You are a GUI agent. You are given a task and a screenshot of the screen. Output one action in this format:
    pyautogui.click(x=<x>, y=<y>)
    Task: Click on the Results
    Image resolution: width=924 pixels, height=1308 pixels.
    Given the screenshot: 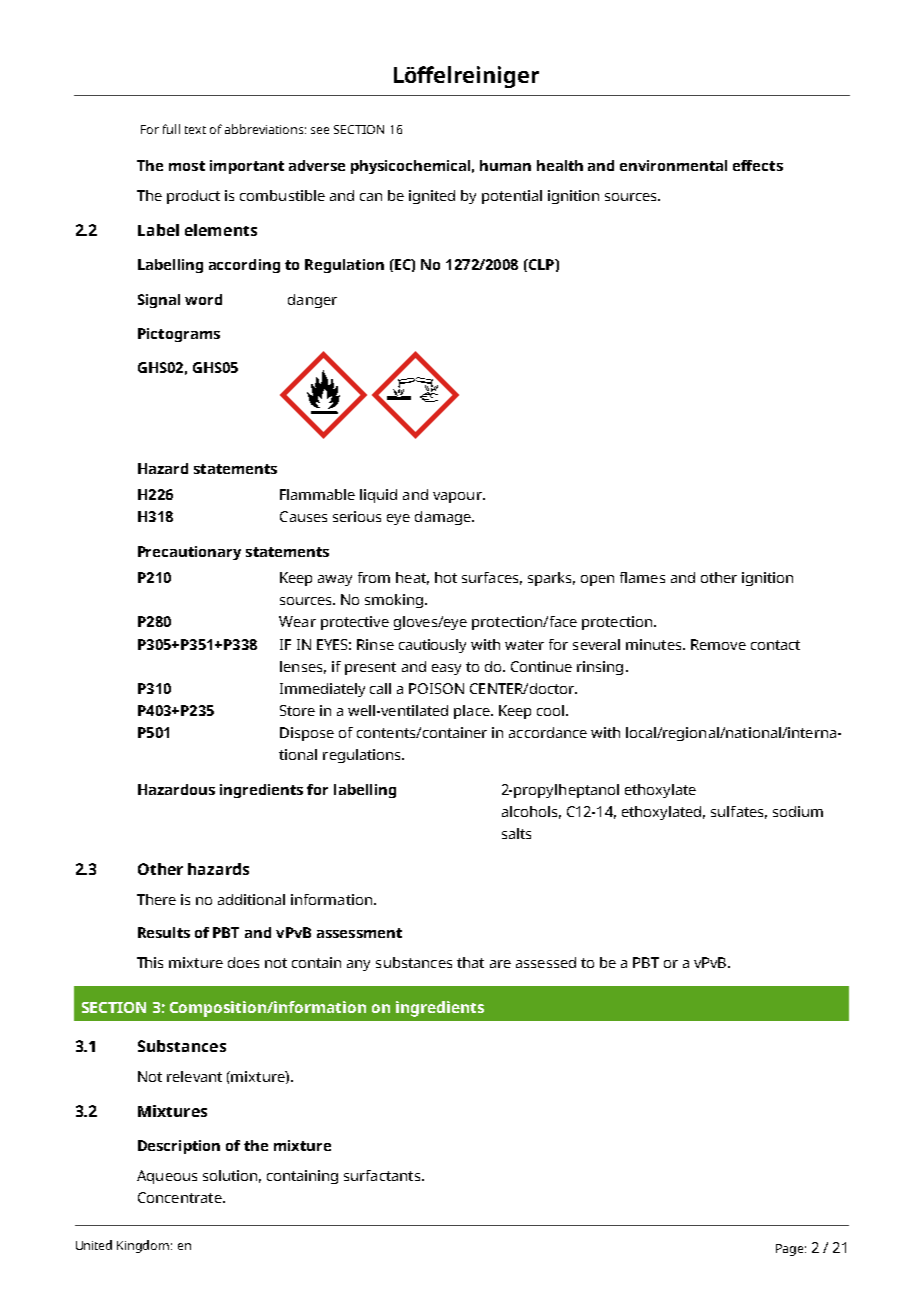 What is the action you would take?
    pyautogui.click(x=164, y=932)
